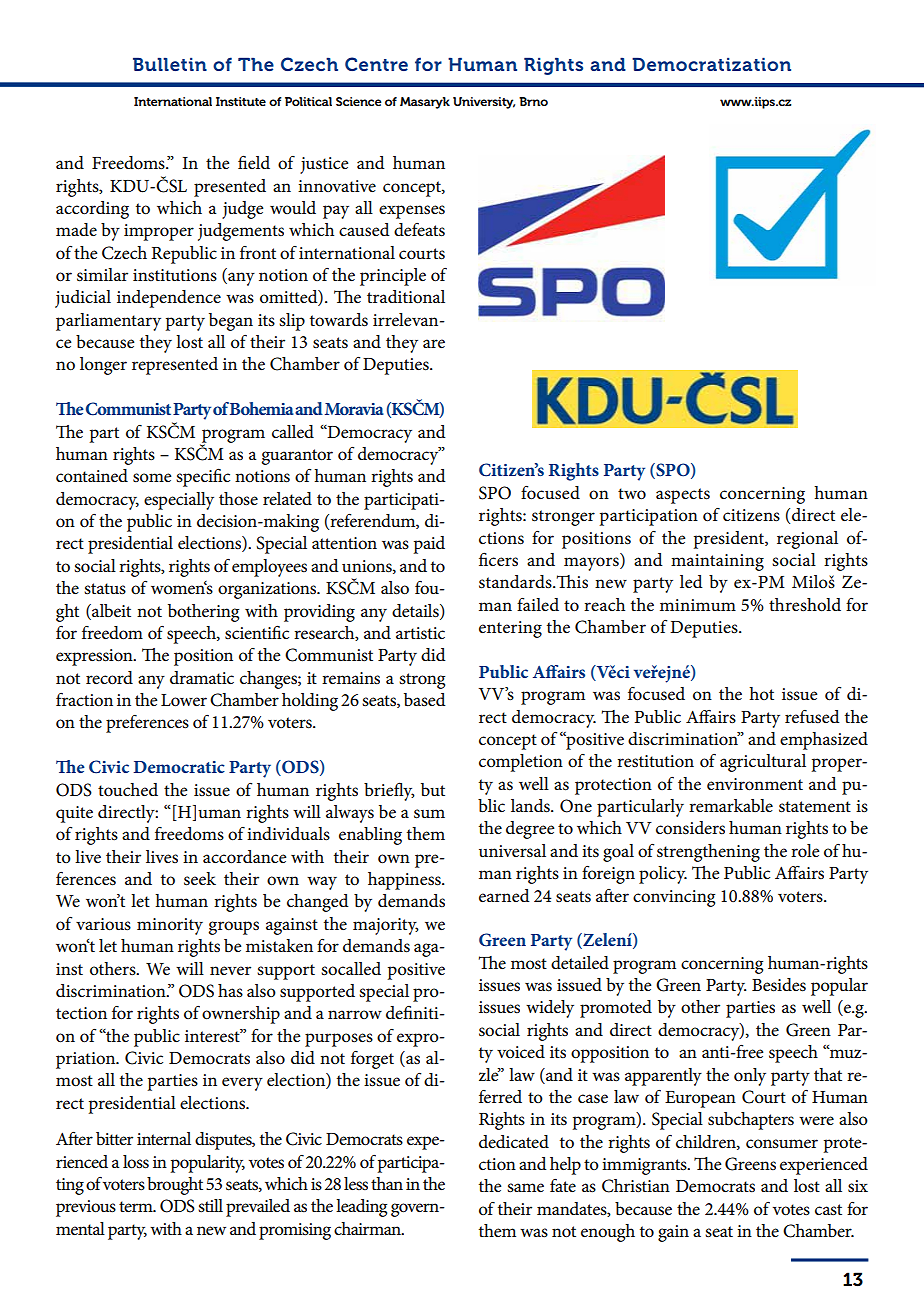 The image size is (924, 1308). Describe the element at coordinates (170, 64) in the document. I see `Bulletin` at that location.
